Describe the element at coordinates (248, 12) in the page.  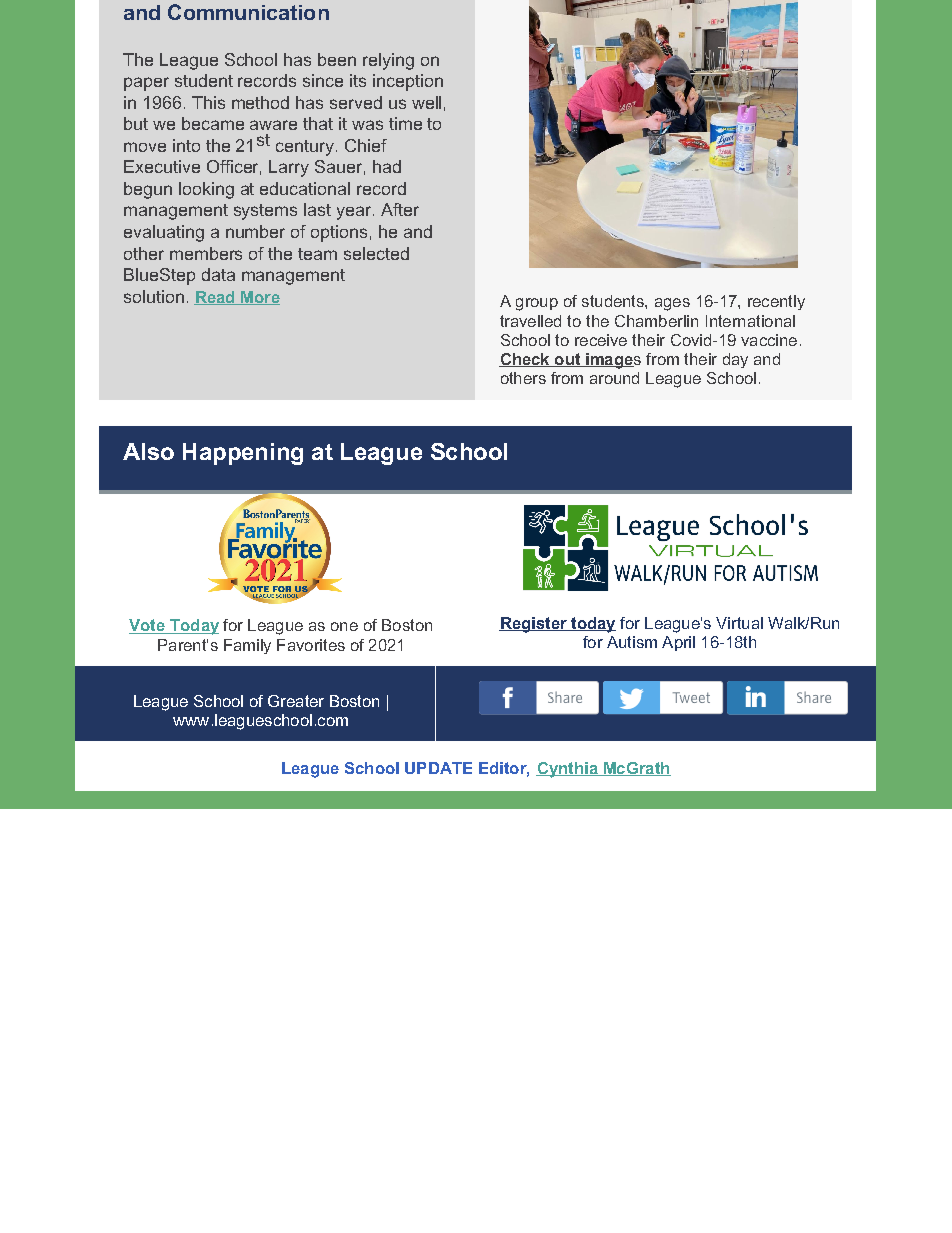
I see `Communication` at that location.
